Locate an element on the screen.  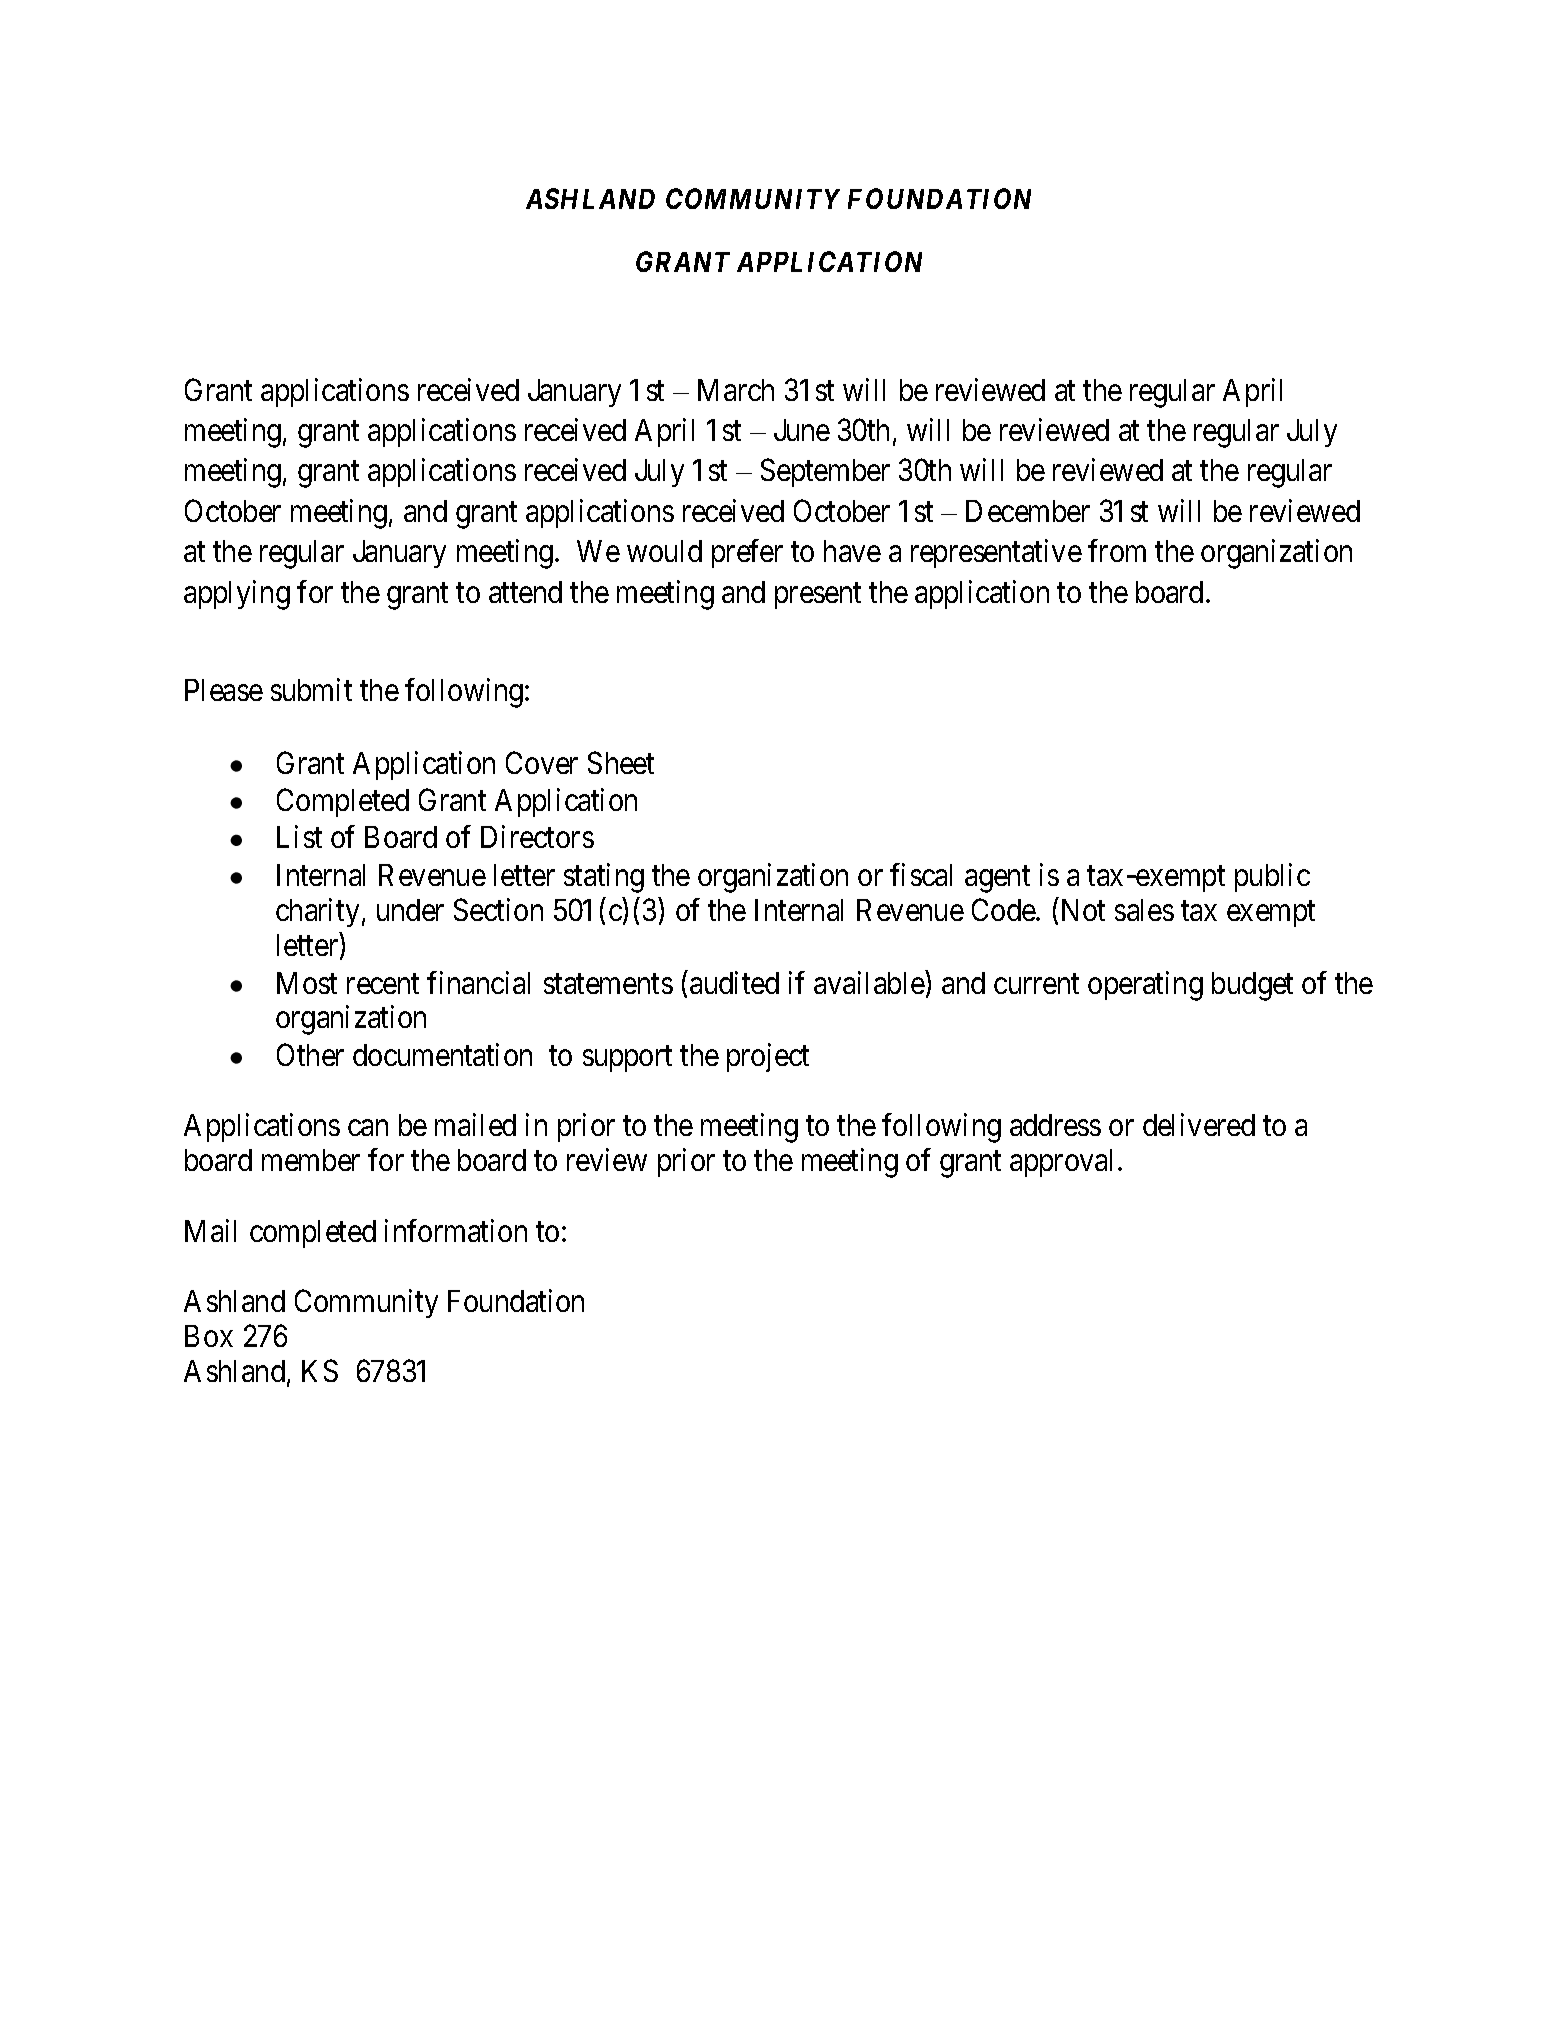
June is located at coordinates (802, 430).
